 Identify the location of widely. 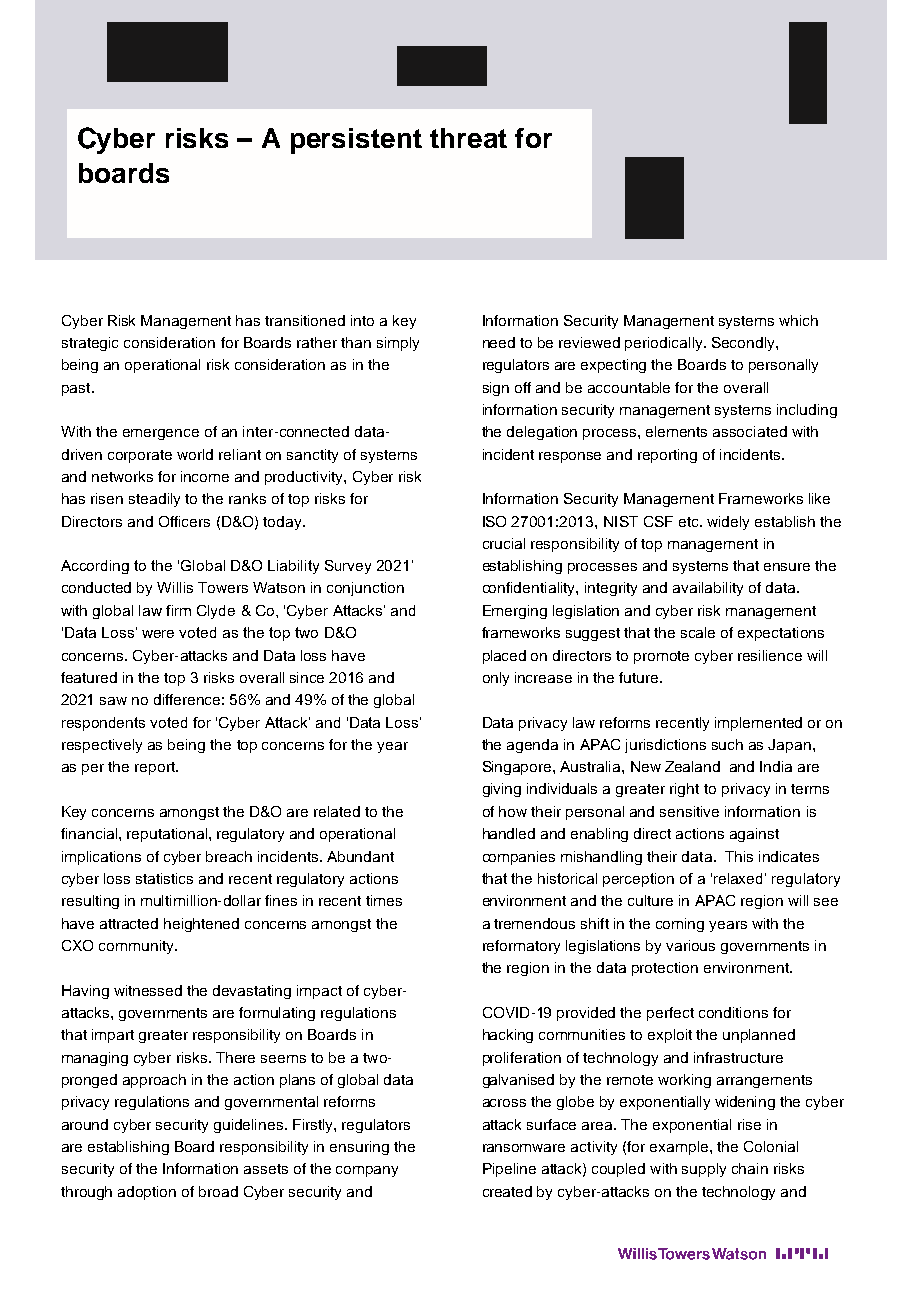
(728, 523).
